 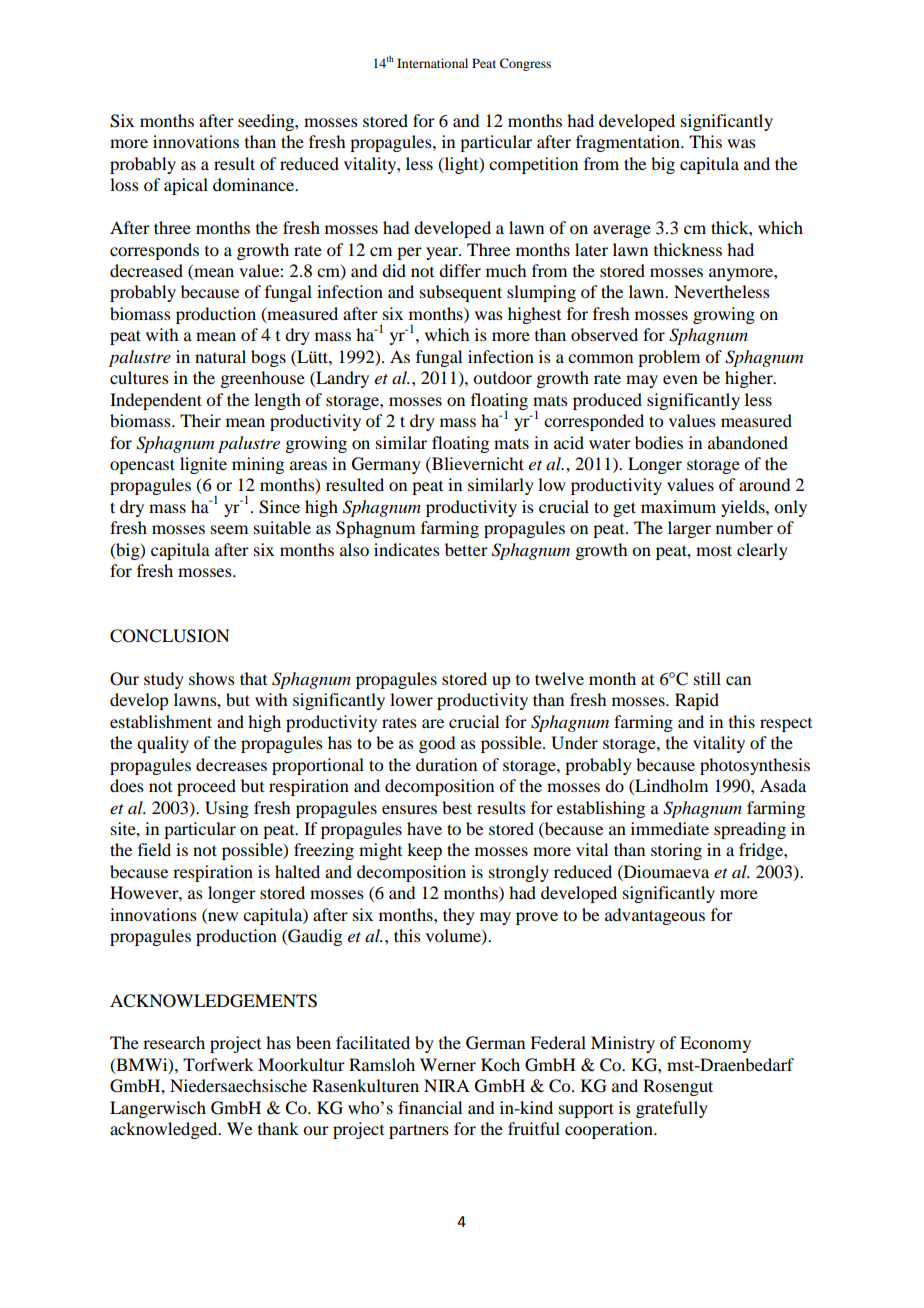 What do you see at coordinates (755, 766) in the image?
I see `photosynthesis` at bounding box center [755, 766].
